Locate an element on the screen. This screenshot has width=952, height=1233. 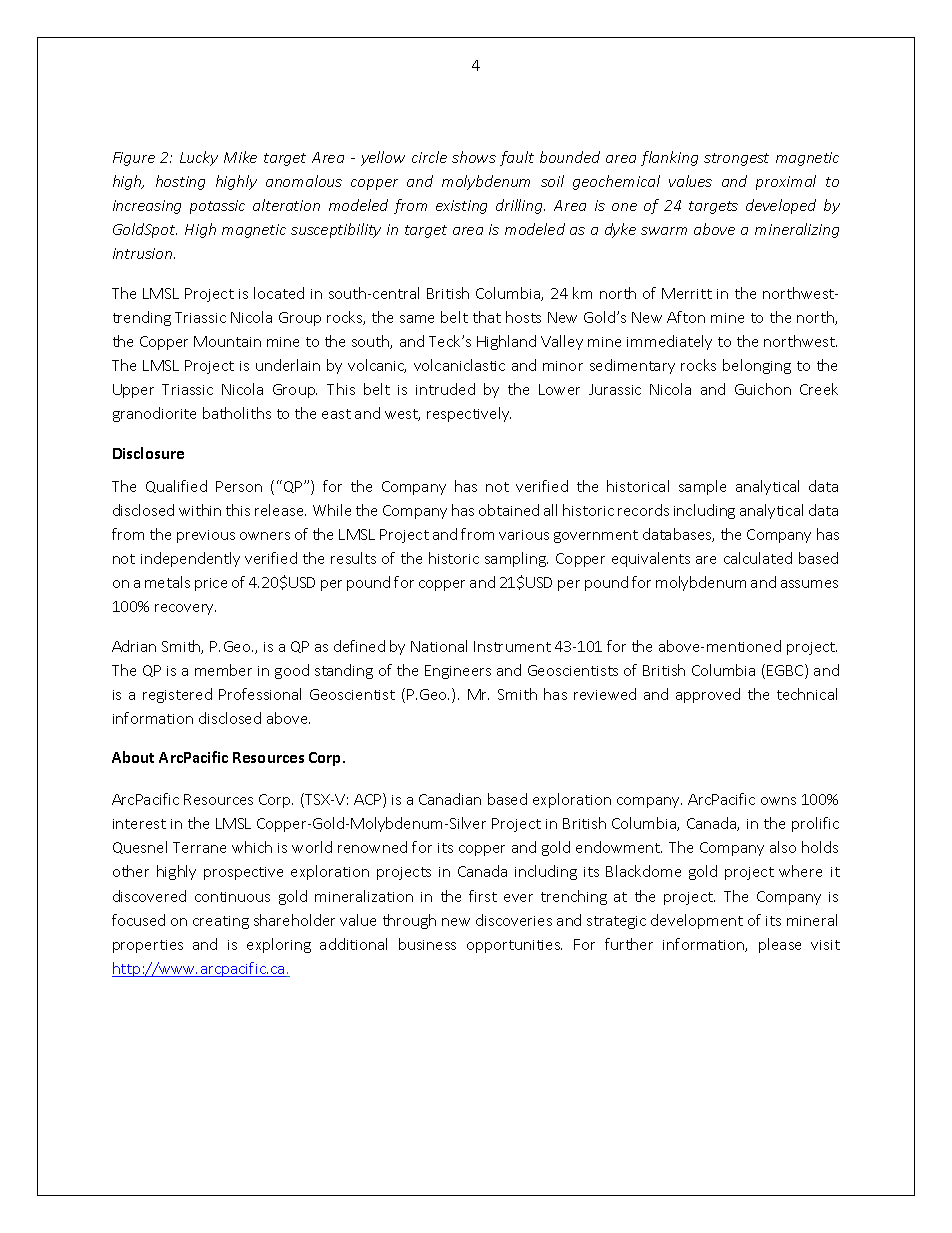
Mountain is located at coordinates (227, 341).
